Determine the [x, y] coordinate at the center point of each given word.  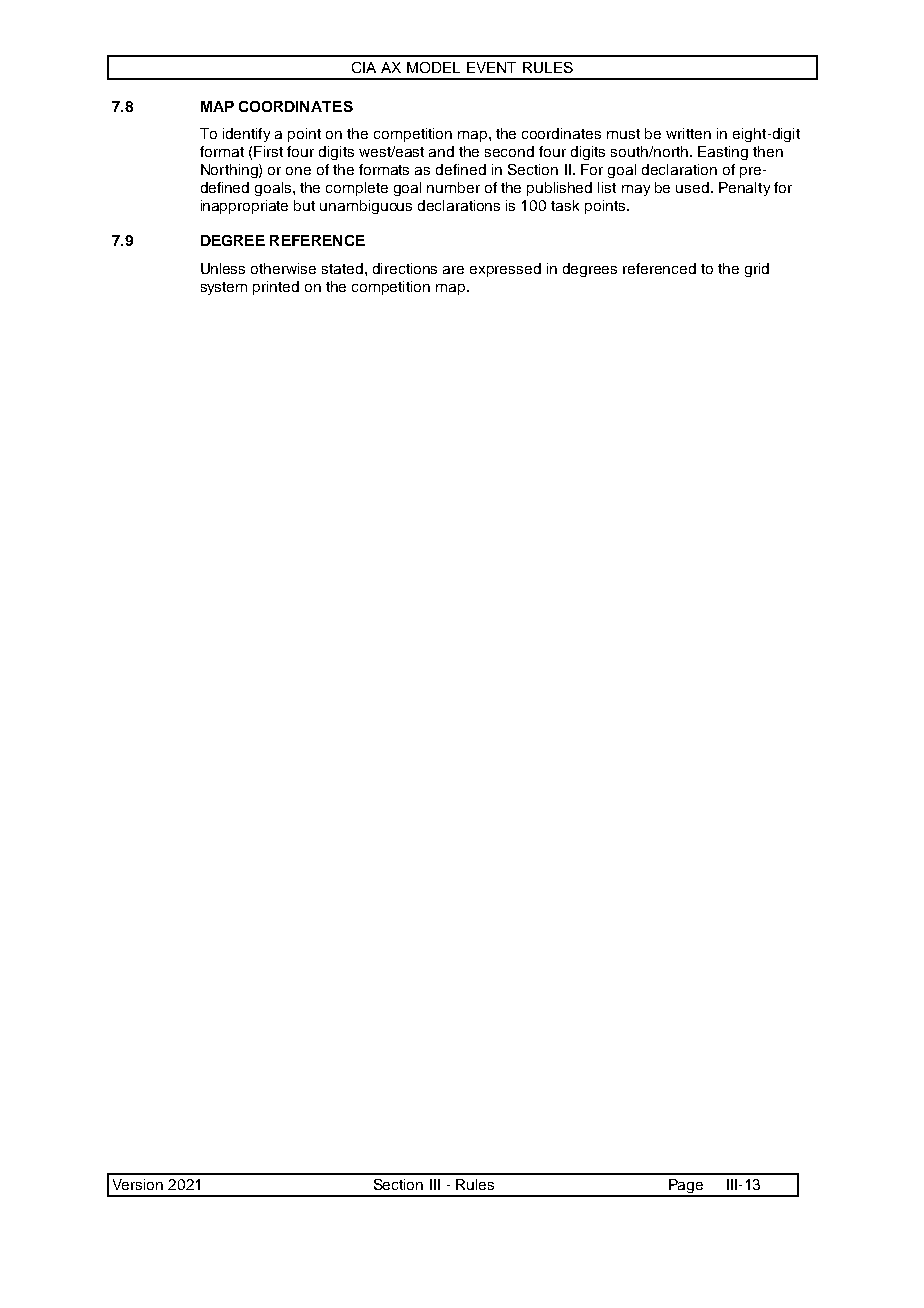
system [224, 288]
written [688, 133]
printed [276, 288]
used [692, 187]
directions [405, 268]
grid [757, 270]
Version [138, 1184]
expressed [505, 270]
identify [246, 135]
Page [686, 1187]
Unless [223, 268]
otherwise [283, 268]
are [453, 270]
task [565, 205]
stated [344, 268]
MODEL [433, 67]
